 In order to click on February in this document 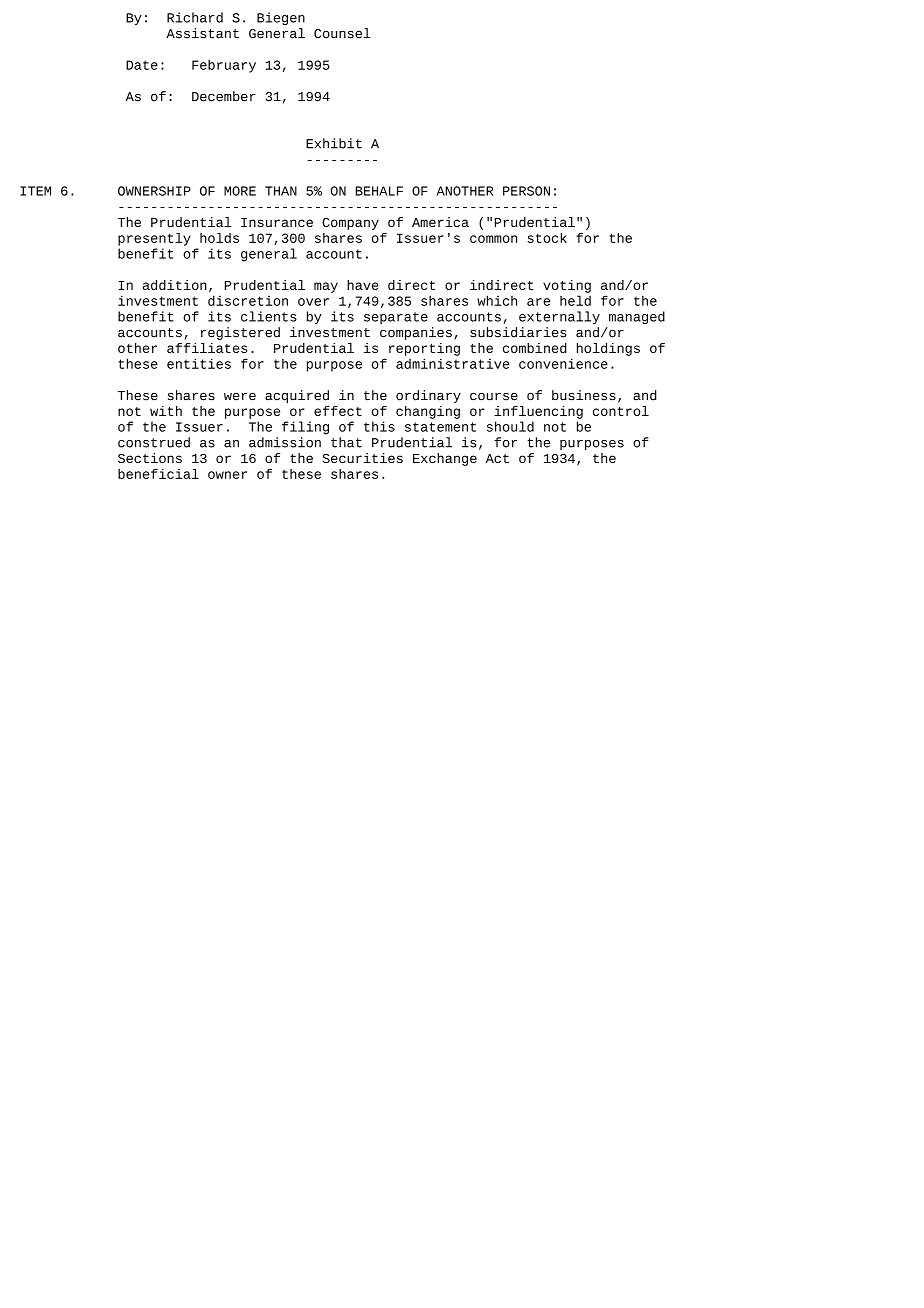, I will do `click(224, 66)`.
